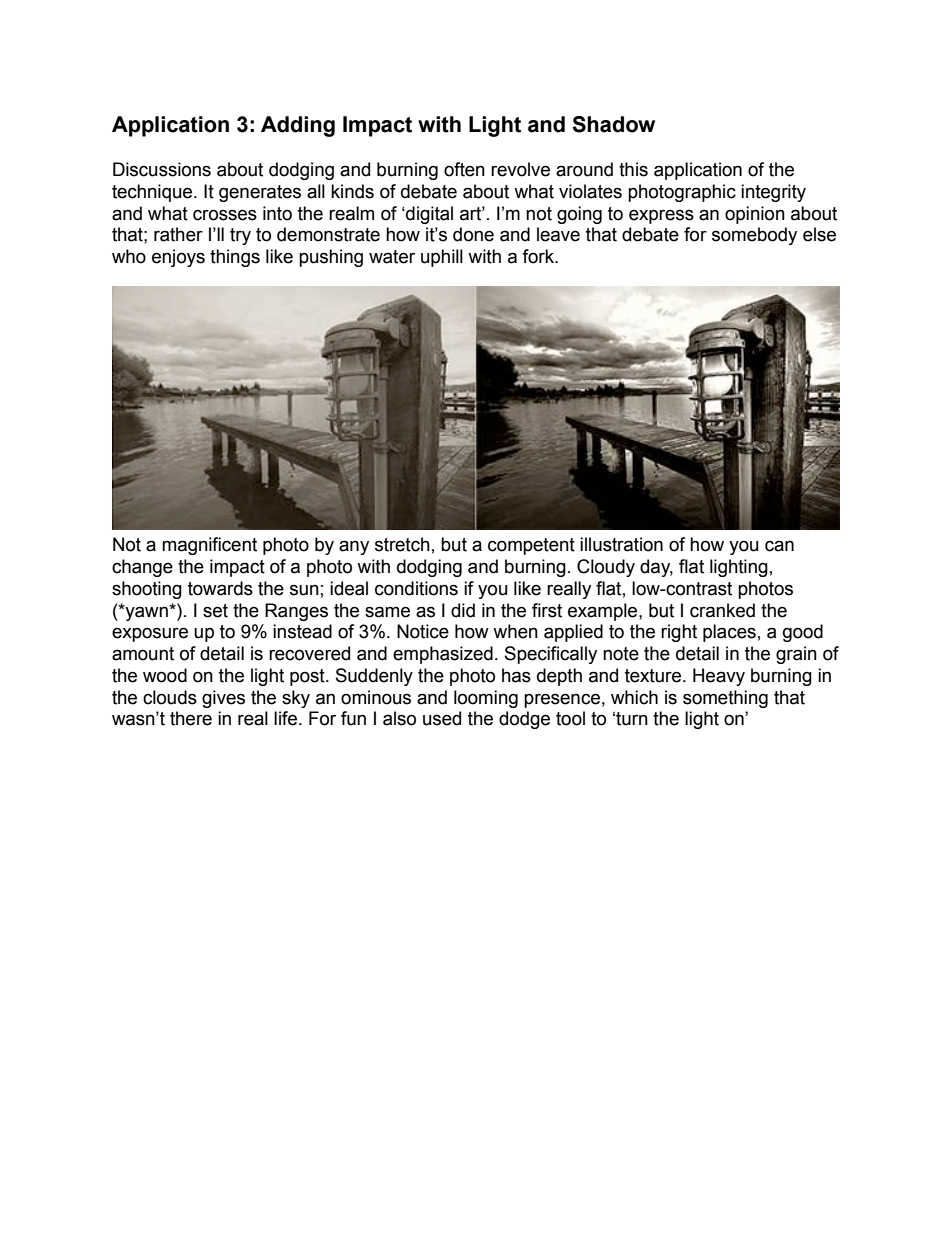 Image resolution: width=952 pixels, height=1233 pixels. I want to click on competent, so click(531, 546).
